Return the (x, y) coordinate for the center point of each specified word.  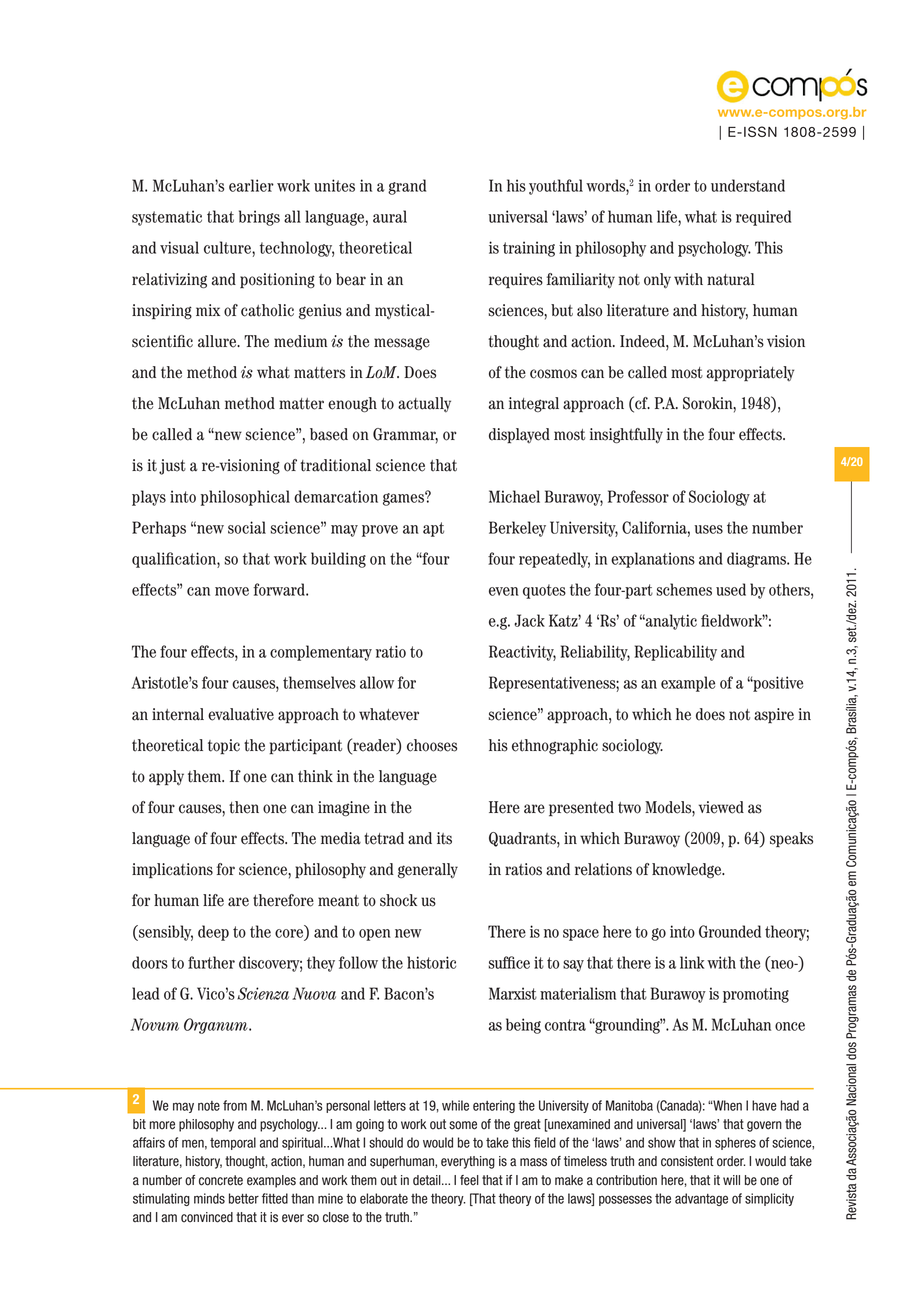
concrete (221, 1180)
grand (407, 187)
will (731, 1180)
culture (228, 247)
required (763, 218)
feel (469, 1180)
